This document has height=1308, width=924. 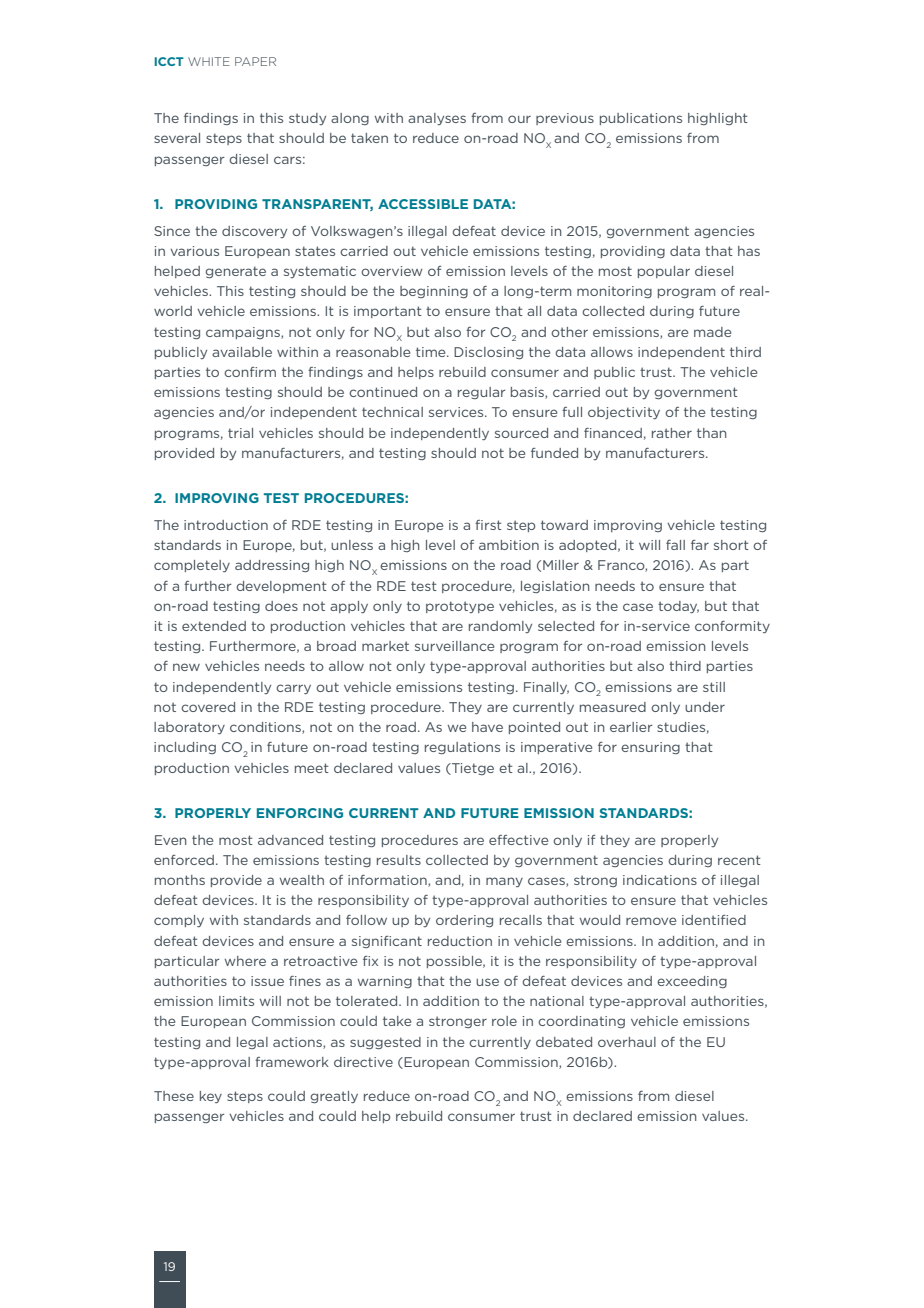 I want to click on role, so click(x=504, y=1021).
